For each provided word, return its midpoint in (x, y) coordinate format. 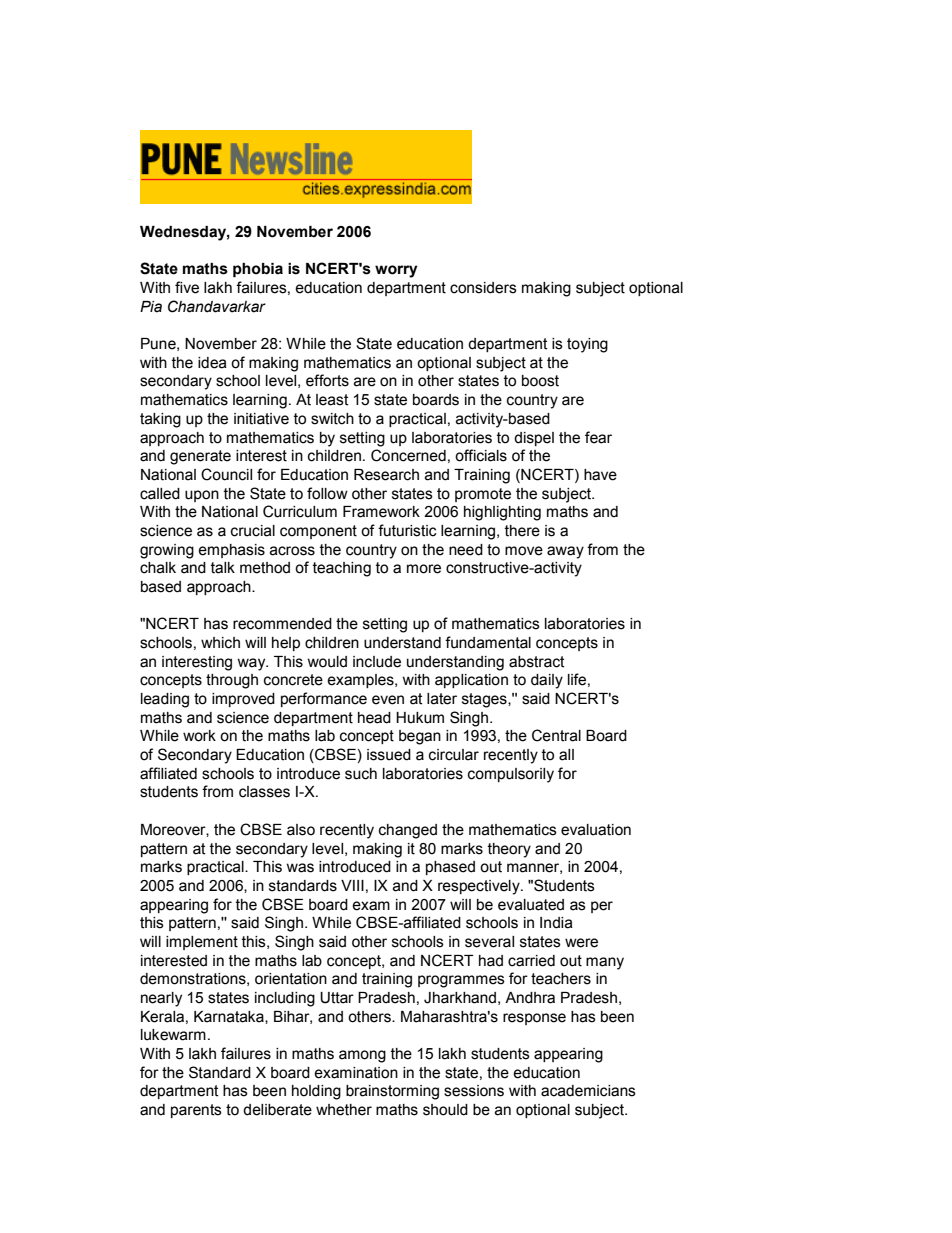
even (388, 700)
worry (396, 271)
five (187, 287)
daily (547, 681)
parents (196, 1111)
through (232, 681)
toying (587, 345)
